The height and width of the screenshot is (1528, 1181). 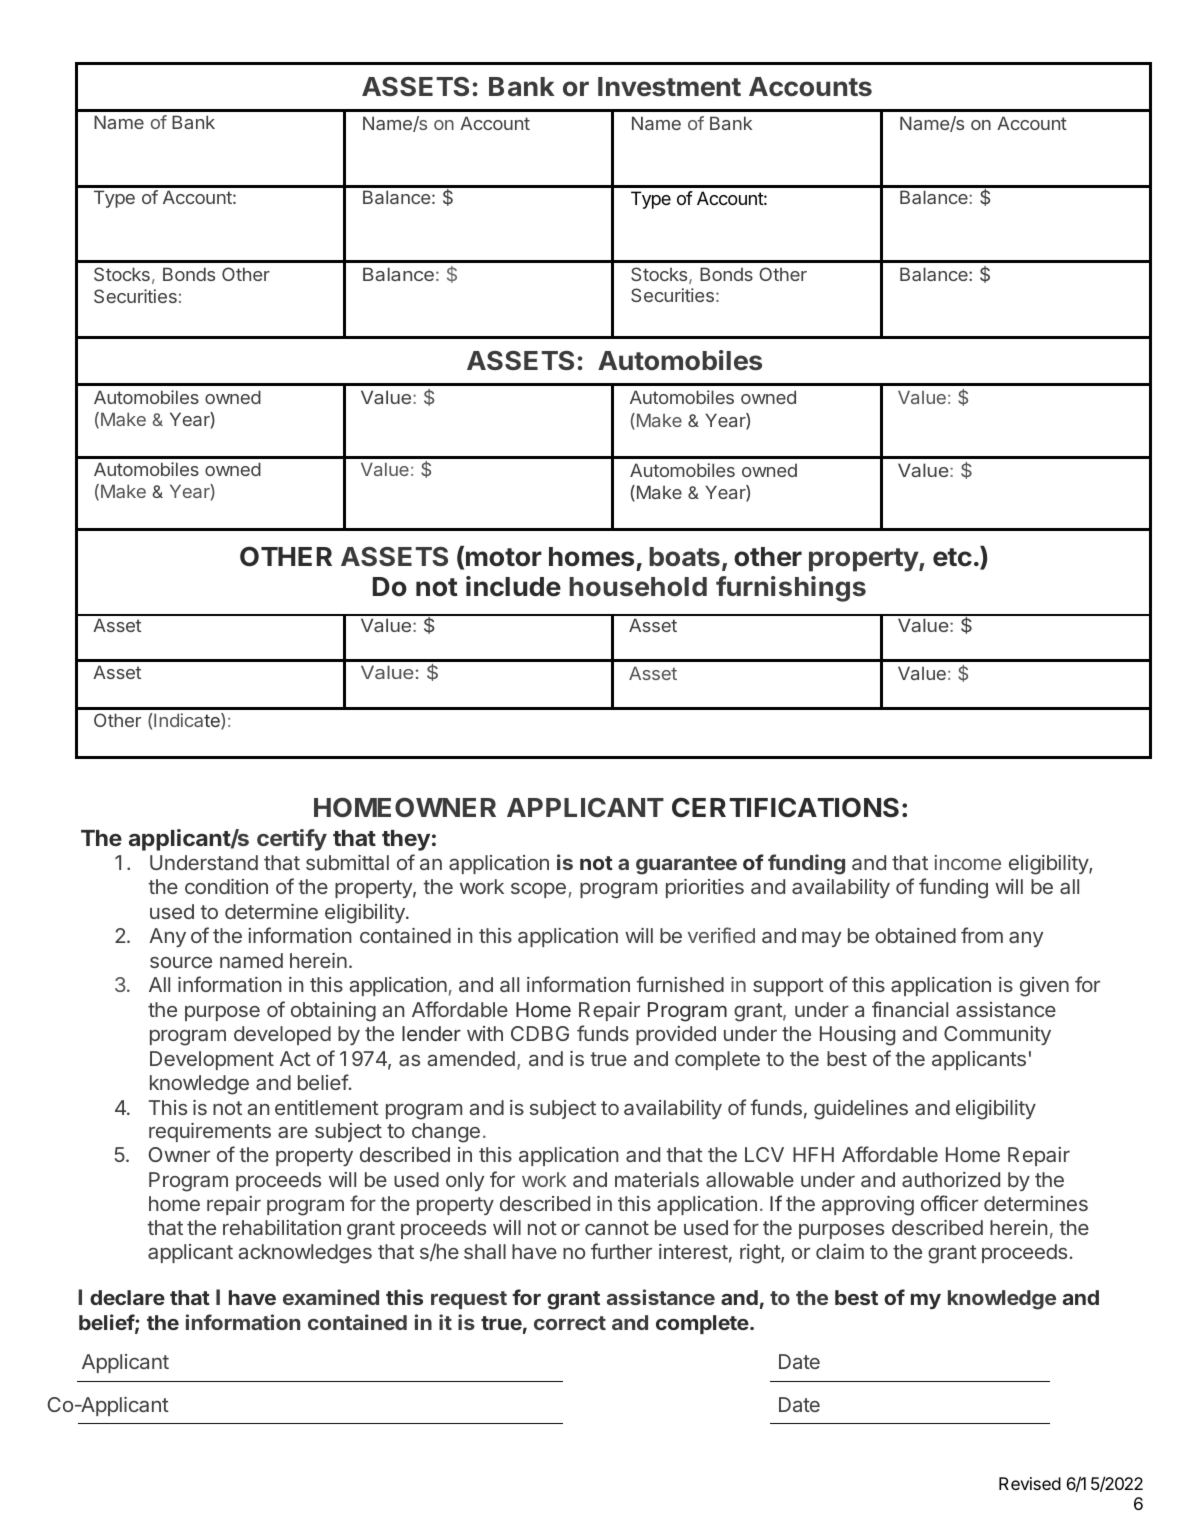 I want to click on furnishings, so click(x=791, y=589).
